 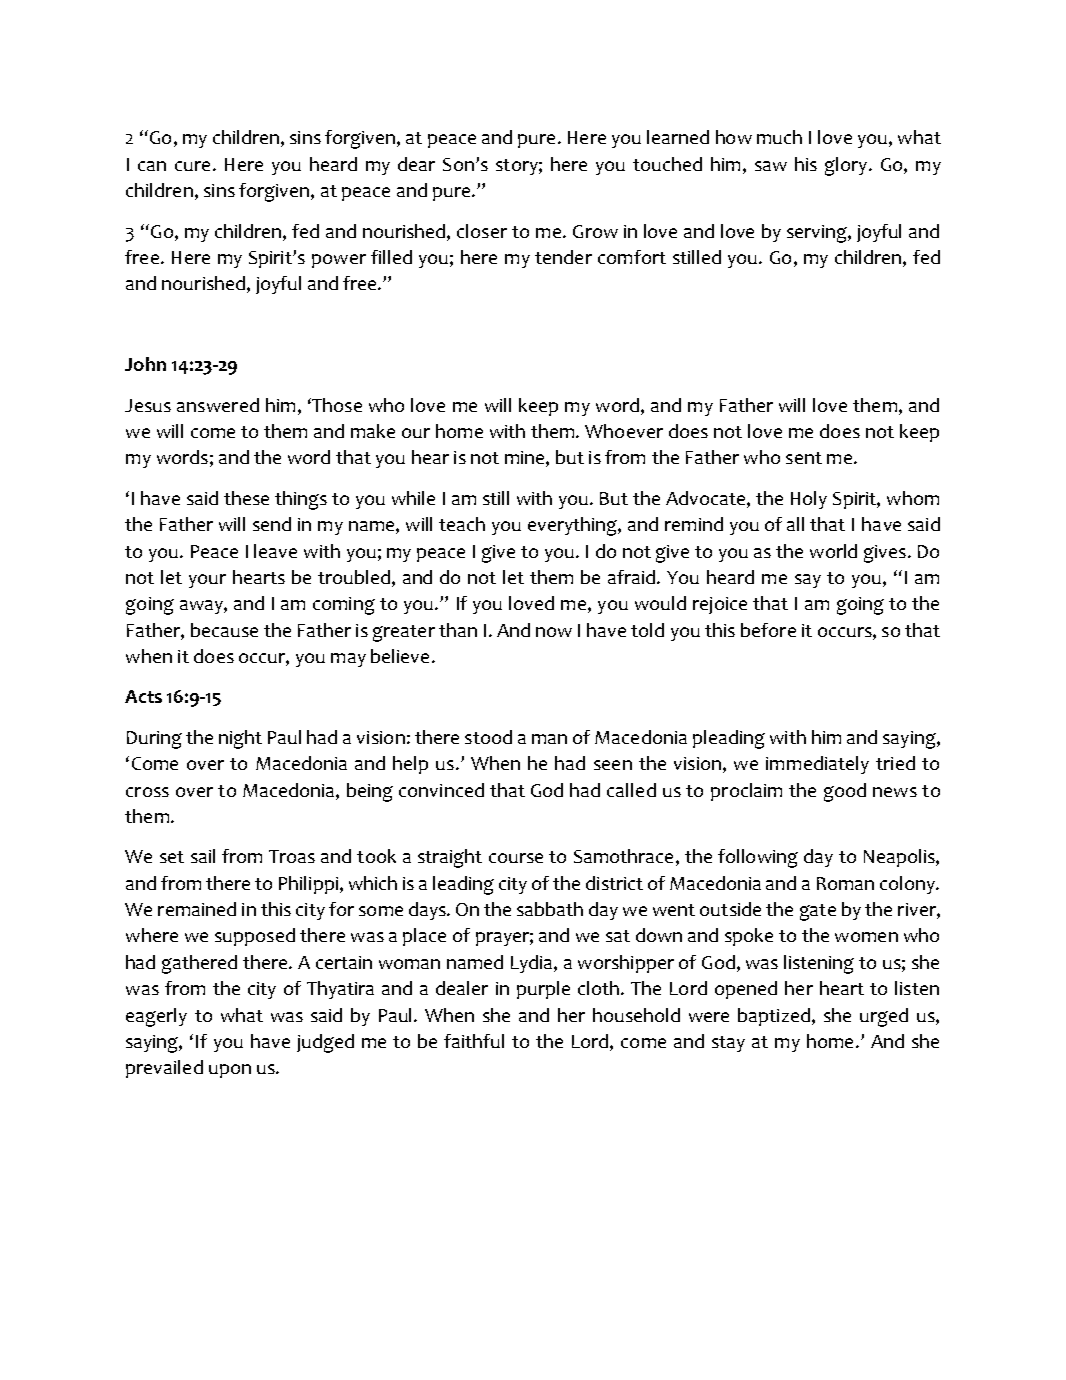 I want to click on Whoever, so click(x=624, y=431).
